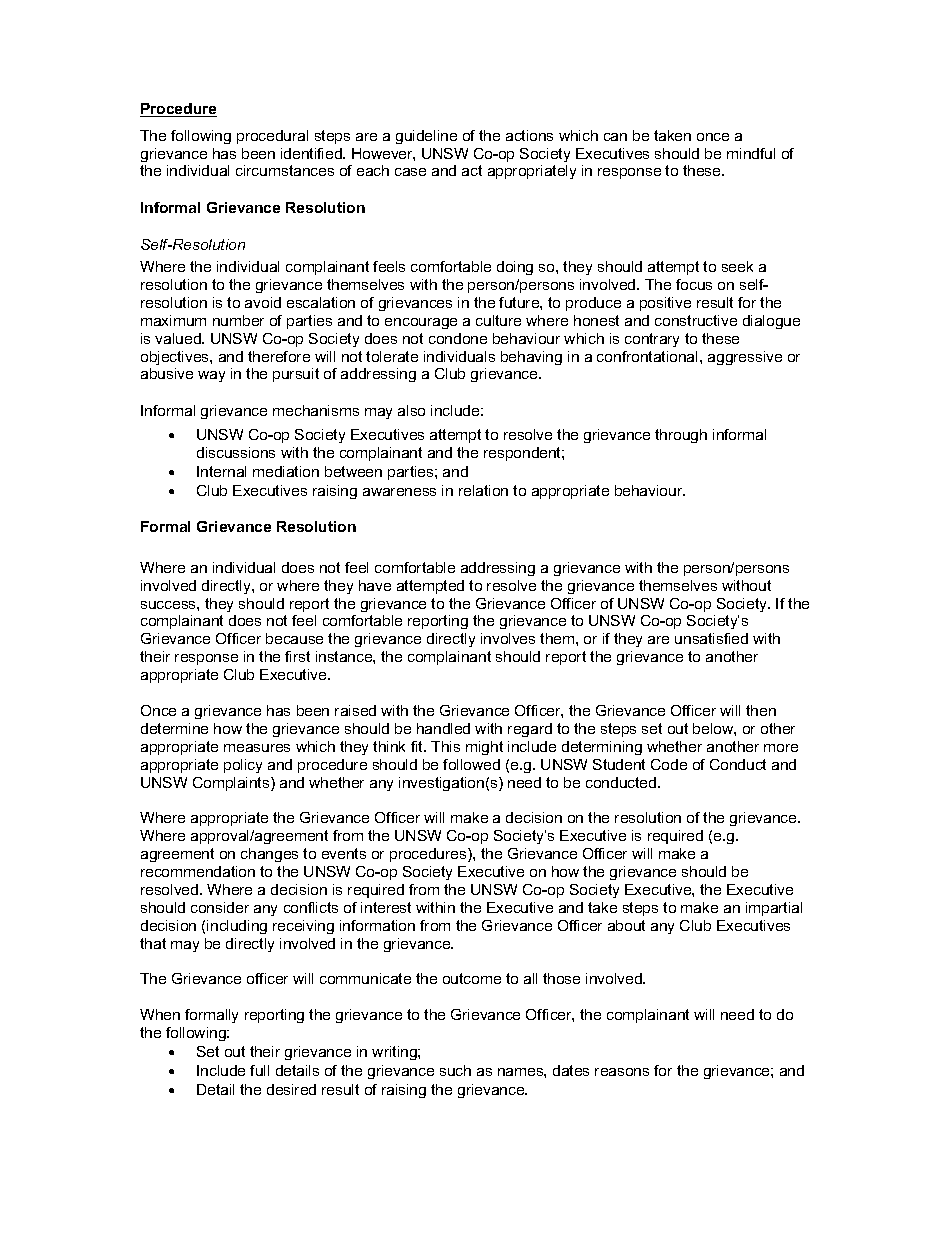 This document has height=1233, width=952. I want to click on changes, so click(269, 855).
